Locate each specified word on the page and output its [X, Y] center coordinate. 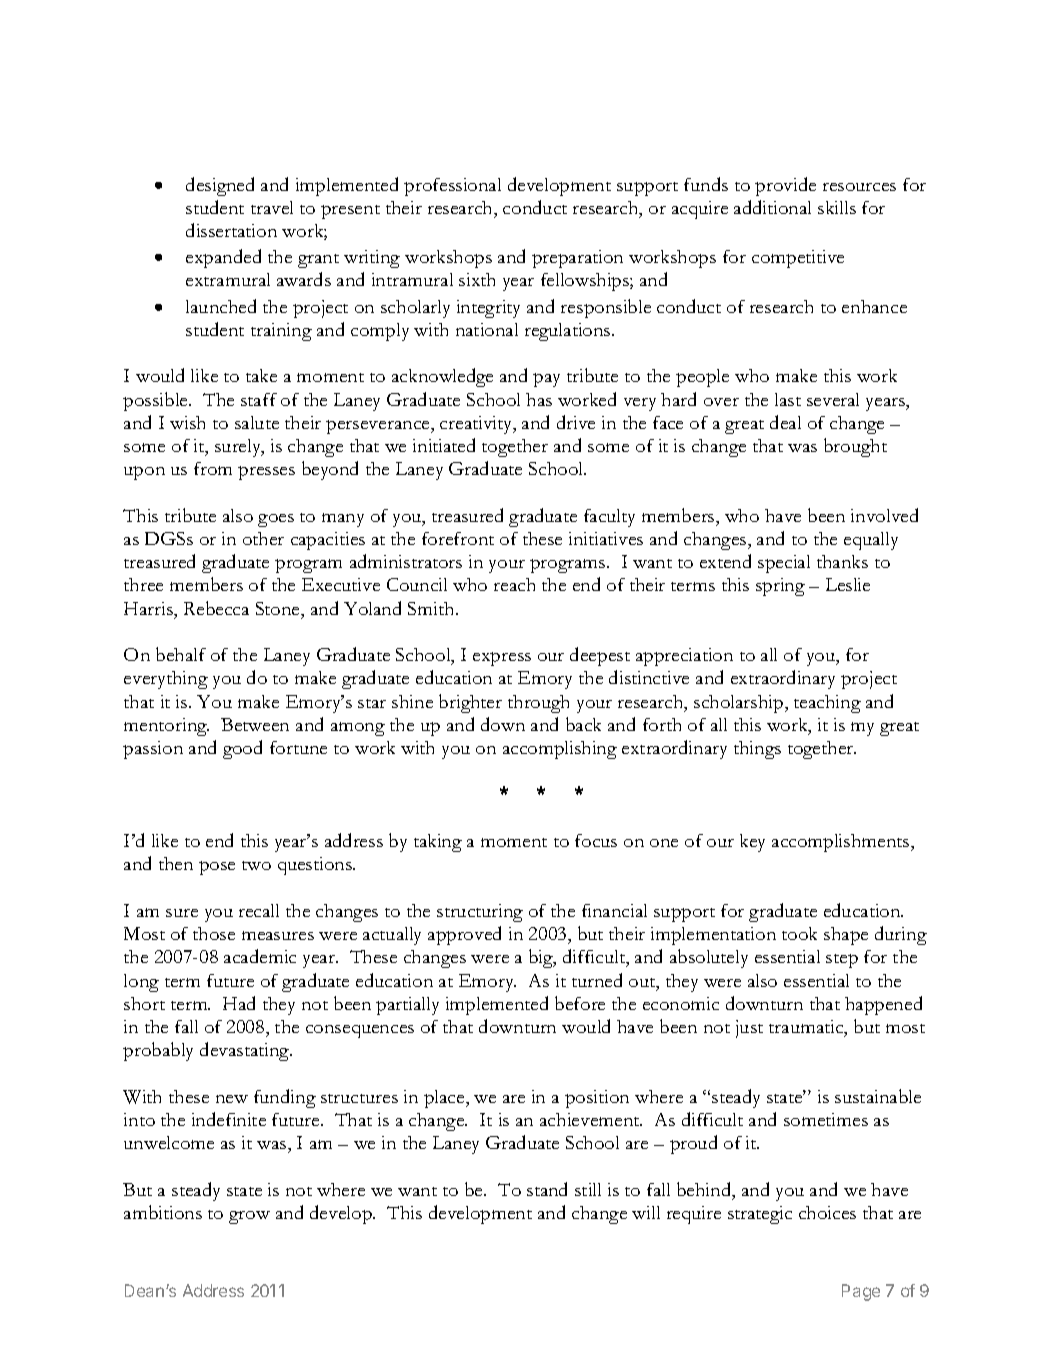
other [263, 538]
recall [259, 910]
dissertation [231, 230]
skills [837, 207]
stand [547, 1189]
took [799, 933]
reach [514, 584]
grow [249, 1217]
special [784, 564]
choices [827, 1212]
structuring [480, 913]
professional [452, 187]
